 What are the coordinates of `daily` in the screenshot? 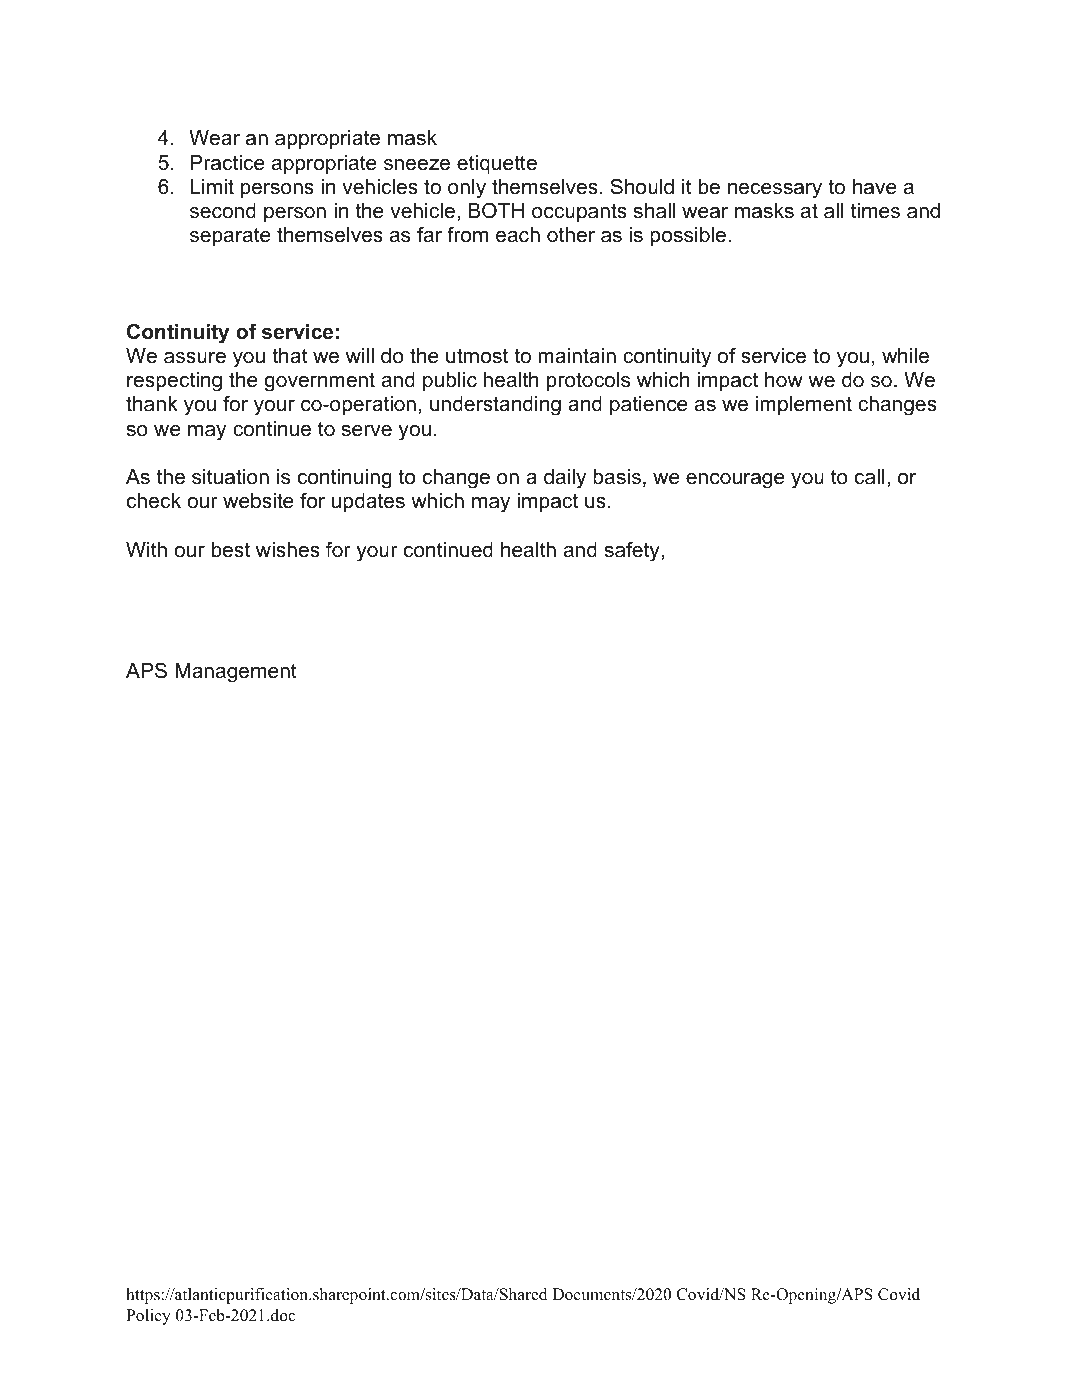 It's located at (565, 479).
